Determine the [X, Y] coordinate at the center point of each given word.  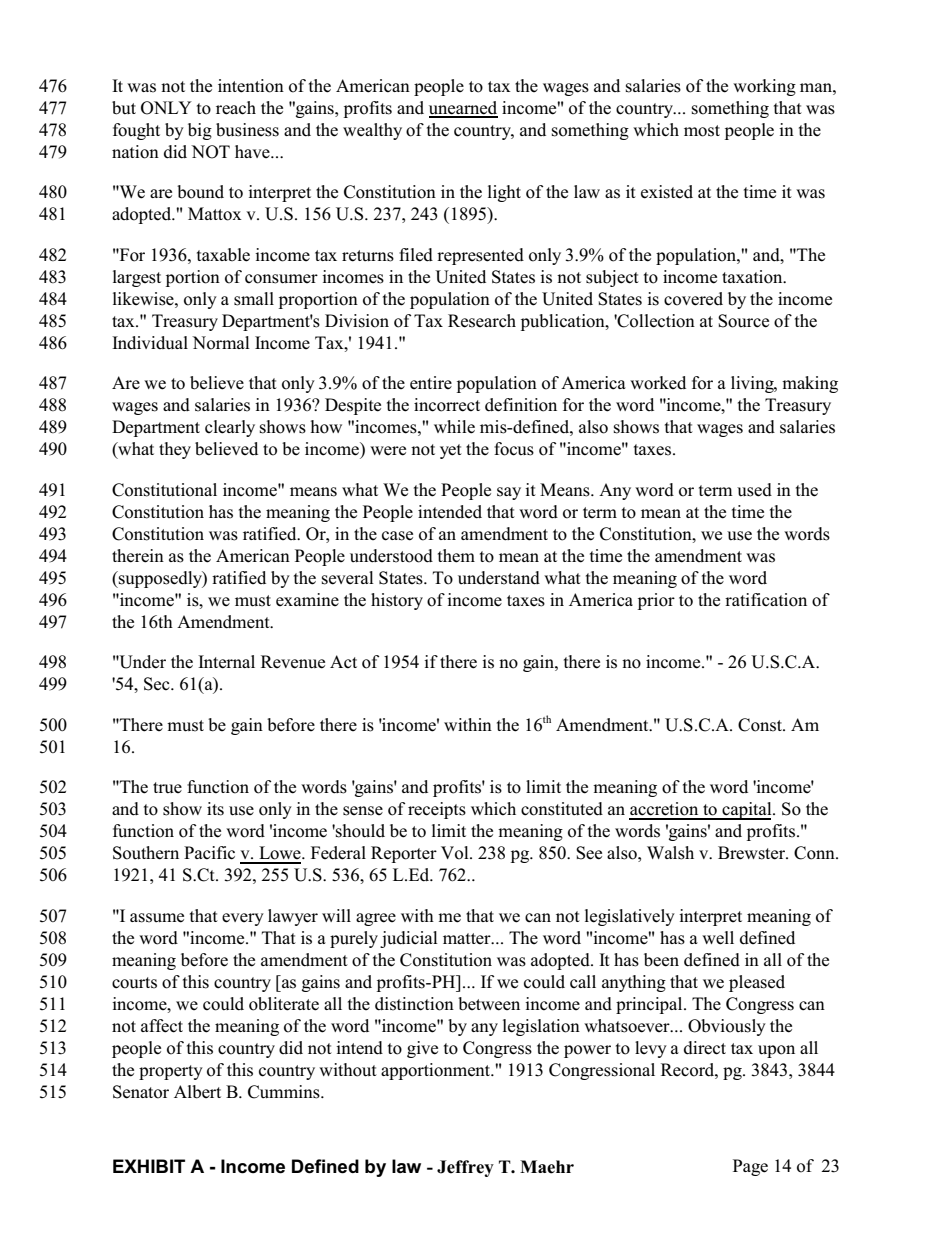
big [200, 131]
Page [750, 1167]
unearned [463, 109]
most [702, 131]
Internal [226, 662]
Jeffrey [465, 1168]
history [397, 601]
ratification [766, 600]
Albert [197, 1092]
